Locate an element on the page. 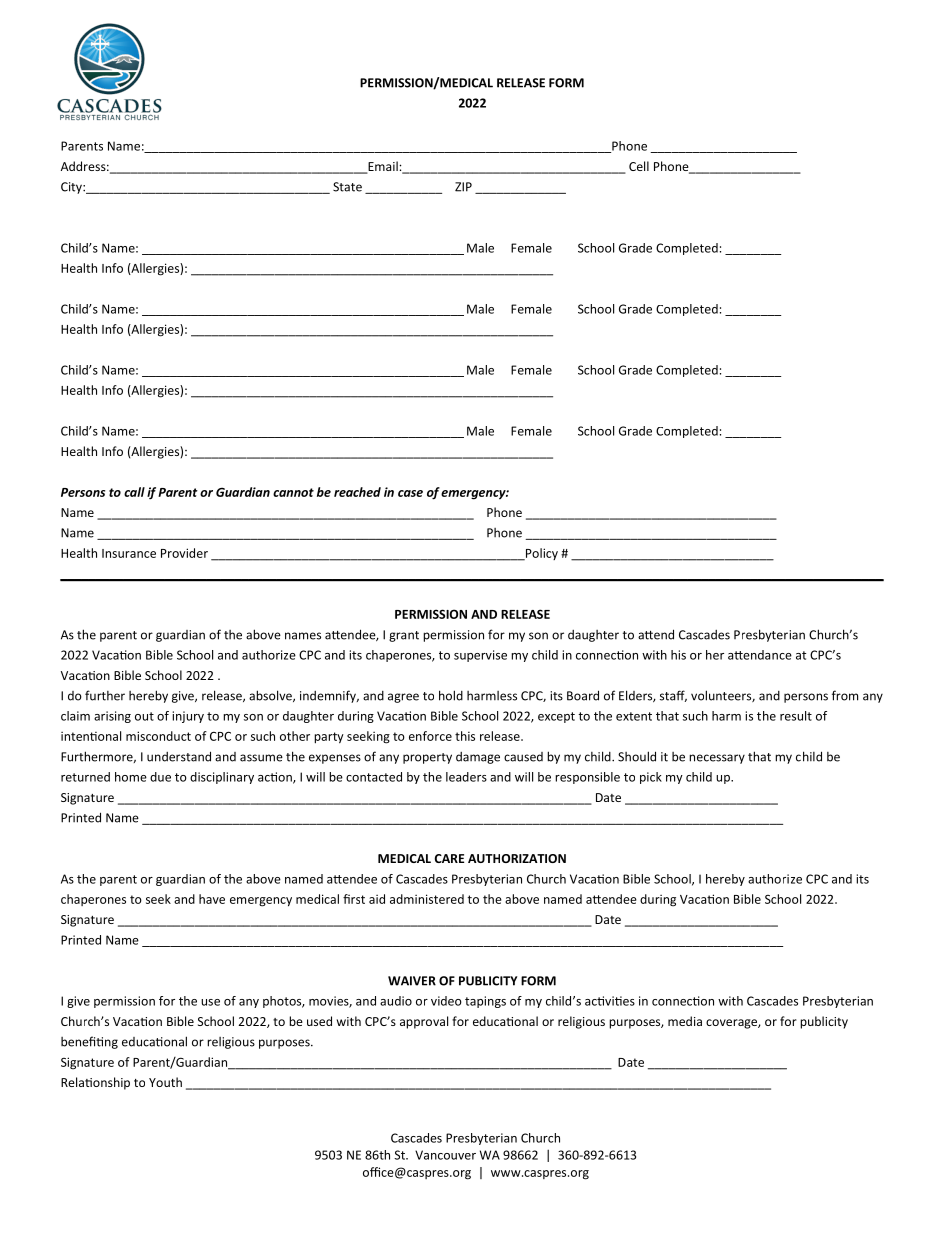  State is located at coordinates (347, 187).
